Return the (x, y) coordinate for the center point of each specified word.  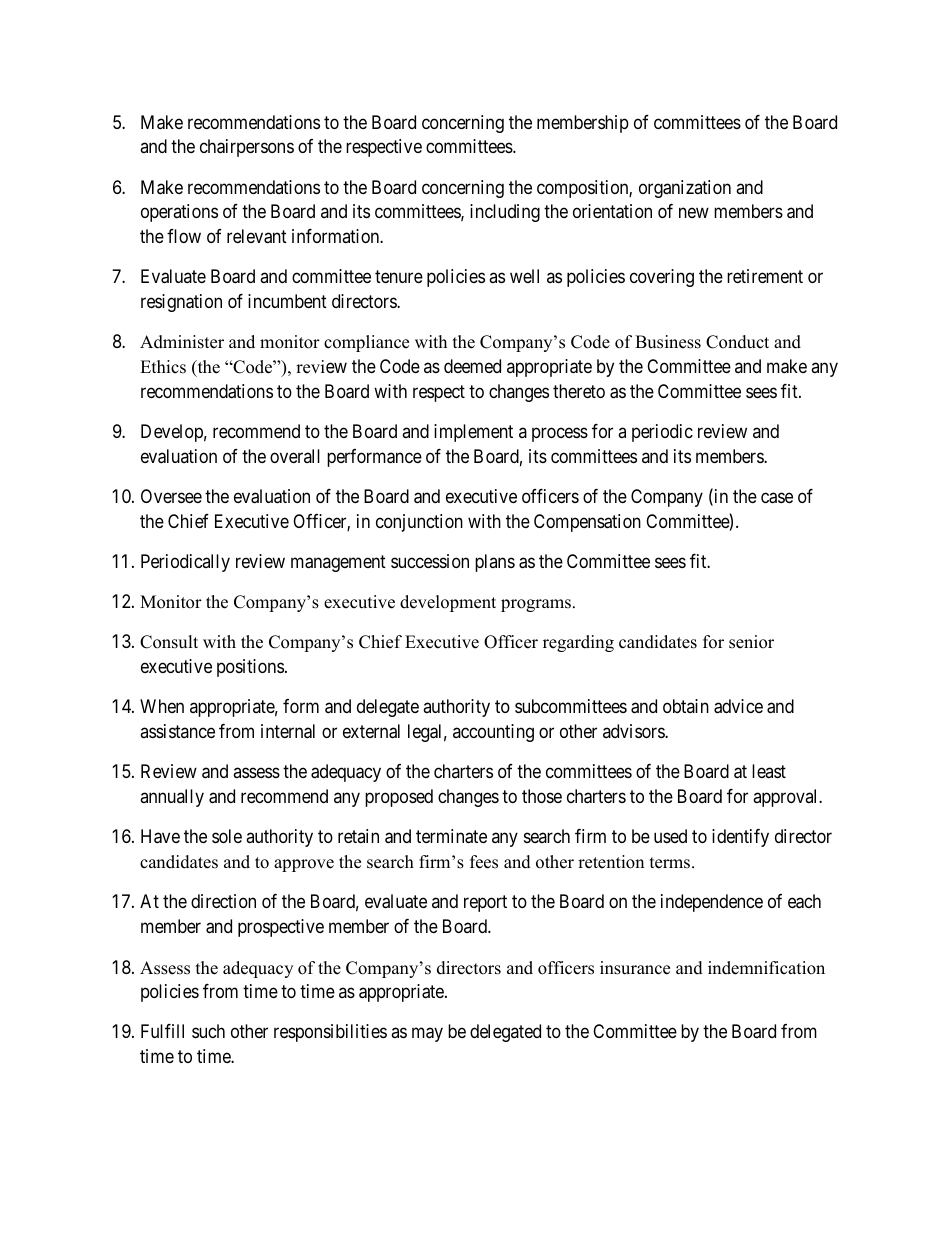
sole (227, 836)
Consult (169, 642)
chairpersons (247, 148)
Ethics (163, 367)
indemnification (766, 968)
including (505, 213)
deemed (472, 366)
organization (685, 189)
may (427, 1035)
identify (740, 838)
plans (495, 563)
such (208, 1031)
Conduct (737, 342)
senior (751, 642)
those (542, 796)
